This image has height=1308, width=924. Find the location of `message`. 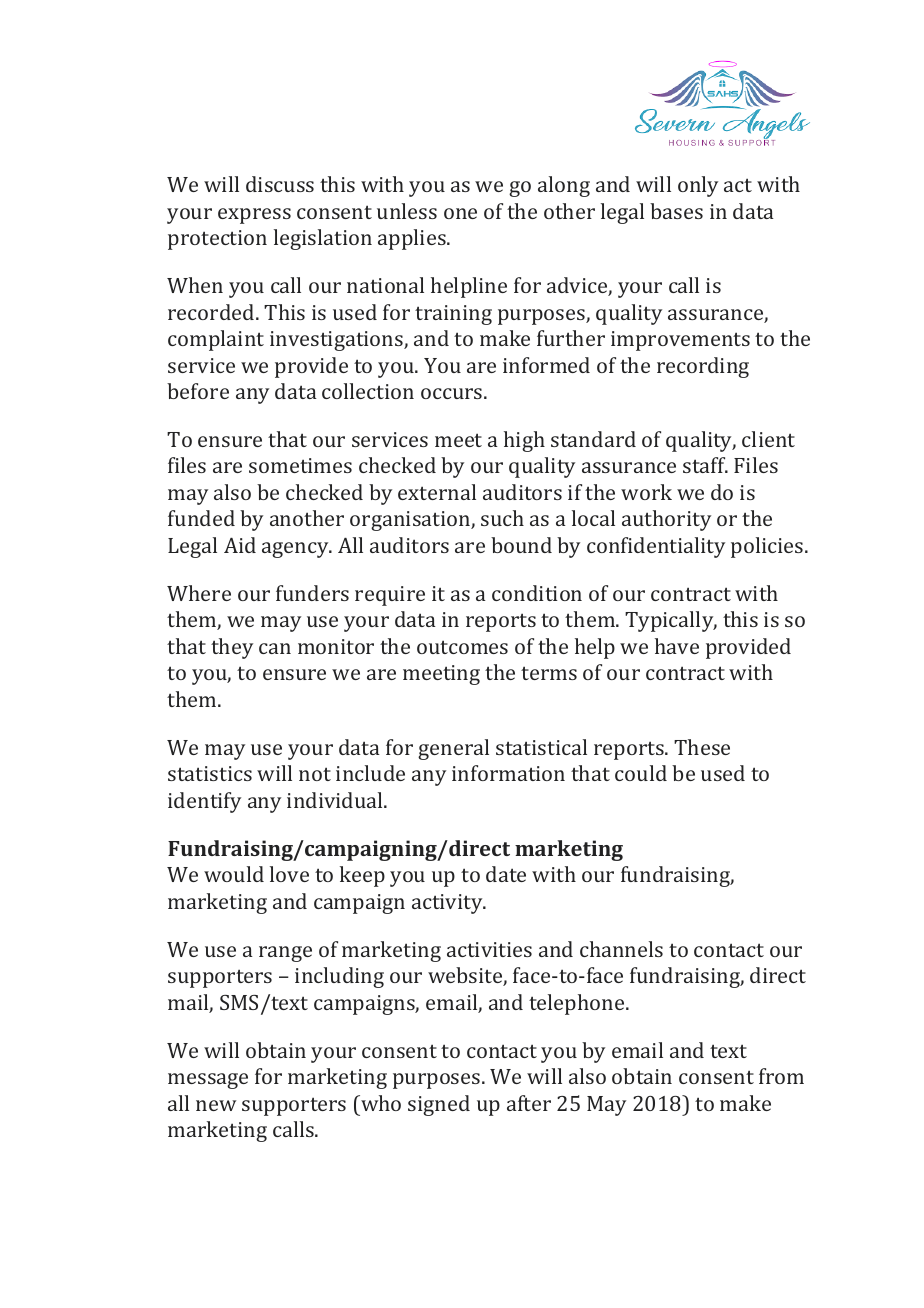

message is located at coordinates (208, 1081).
